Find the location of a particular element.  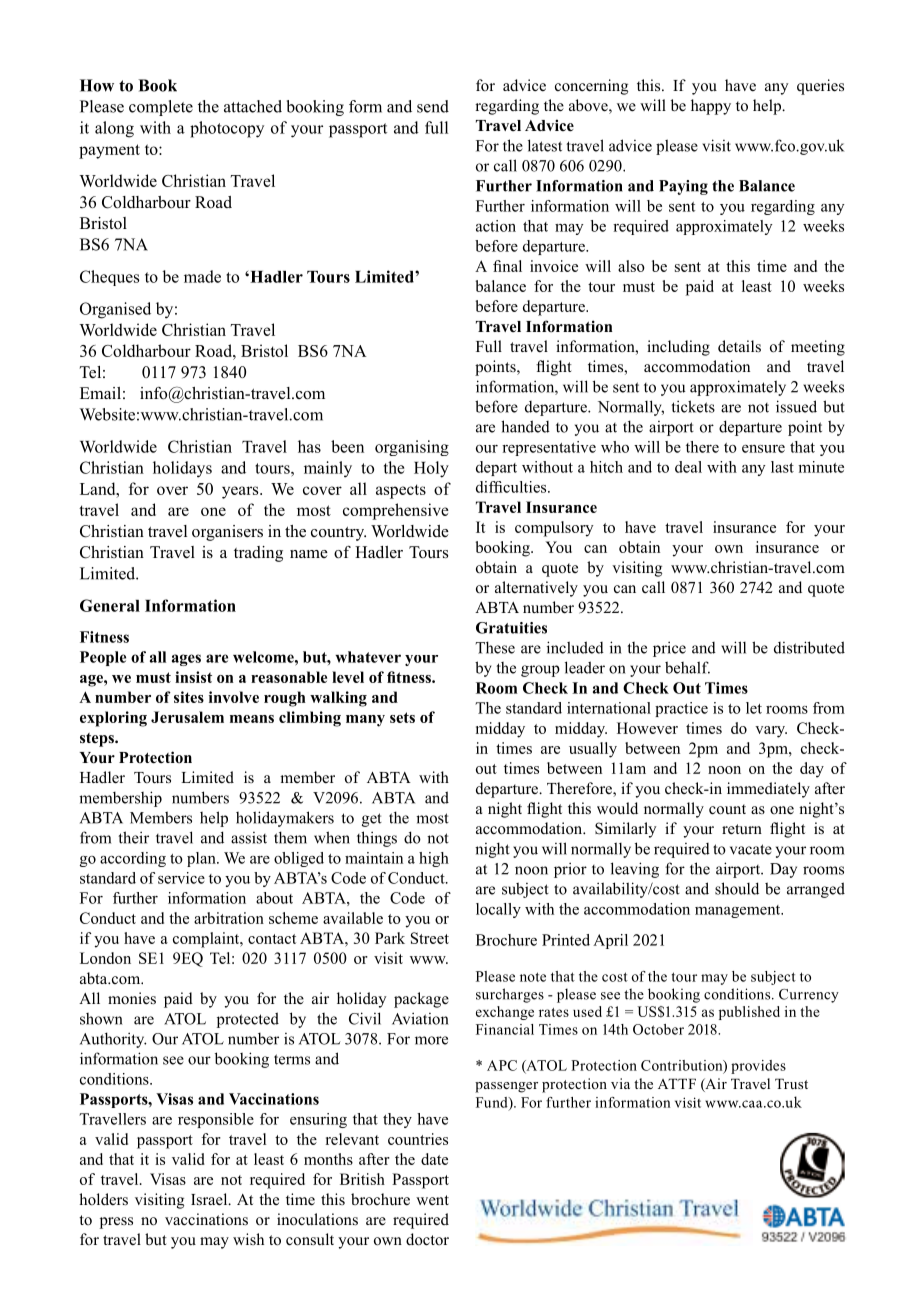

years is located at coordinates (241, 492).
